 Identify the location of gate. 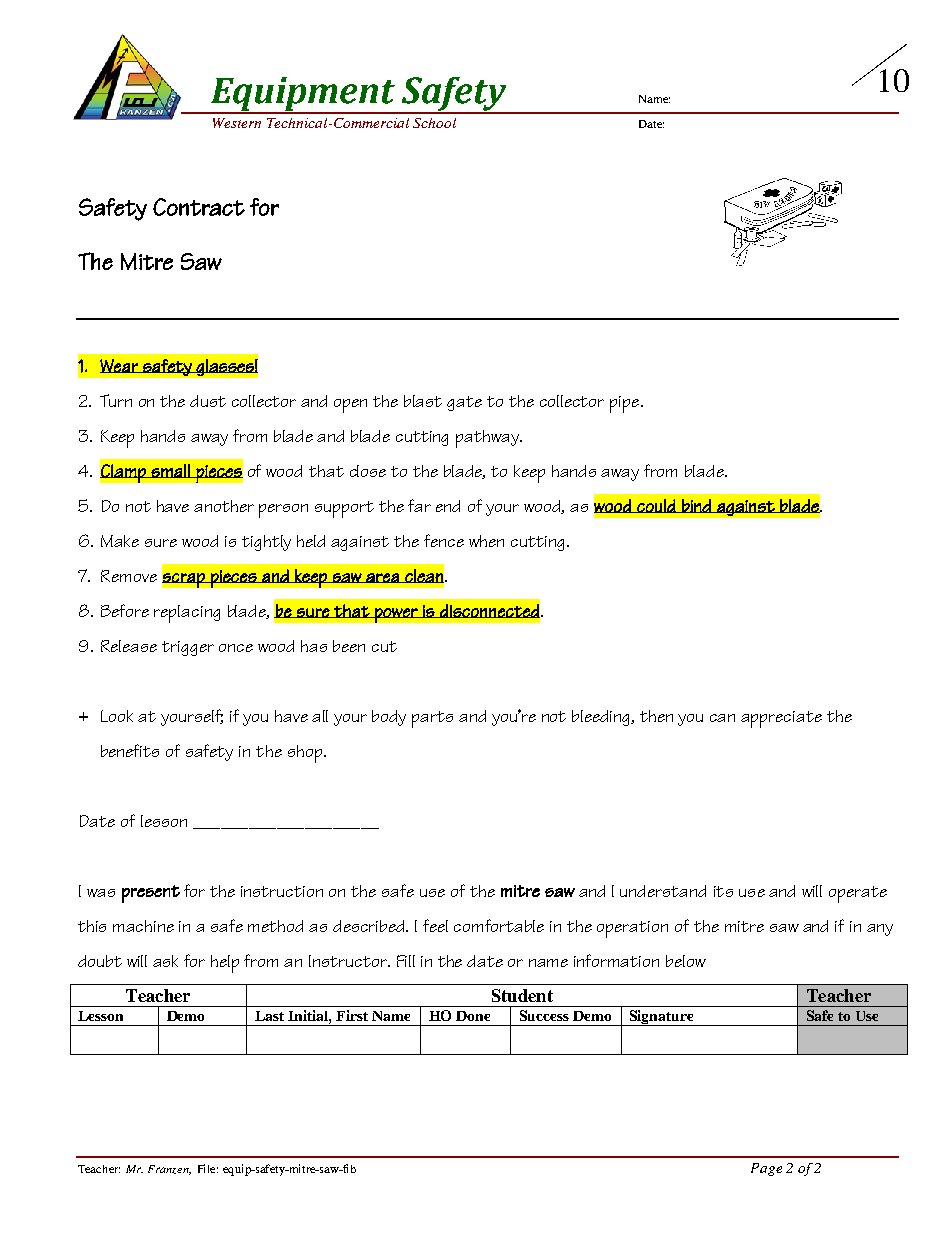
(464, 403).
